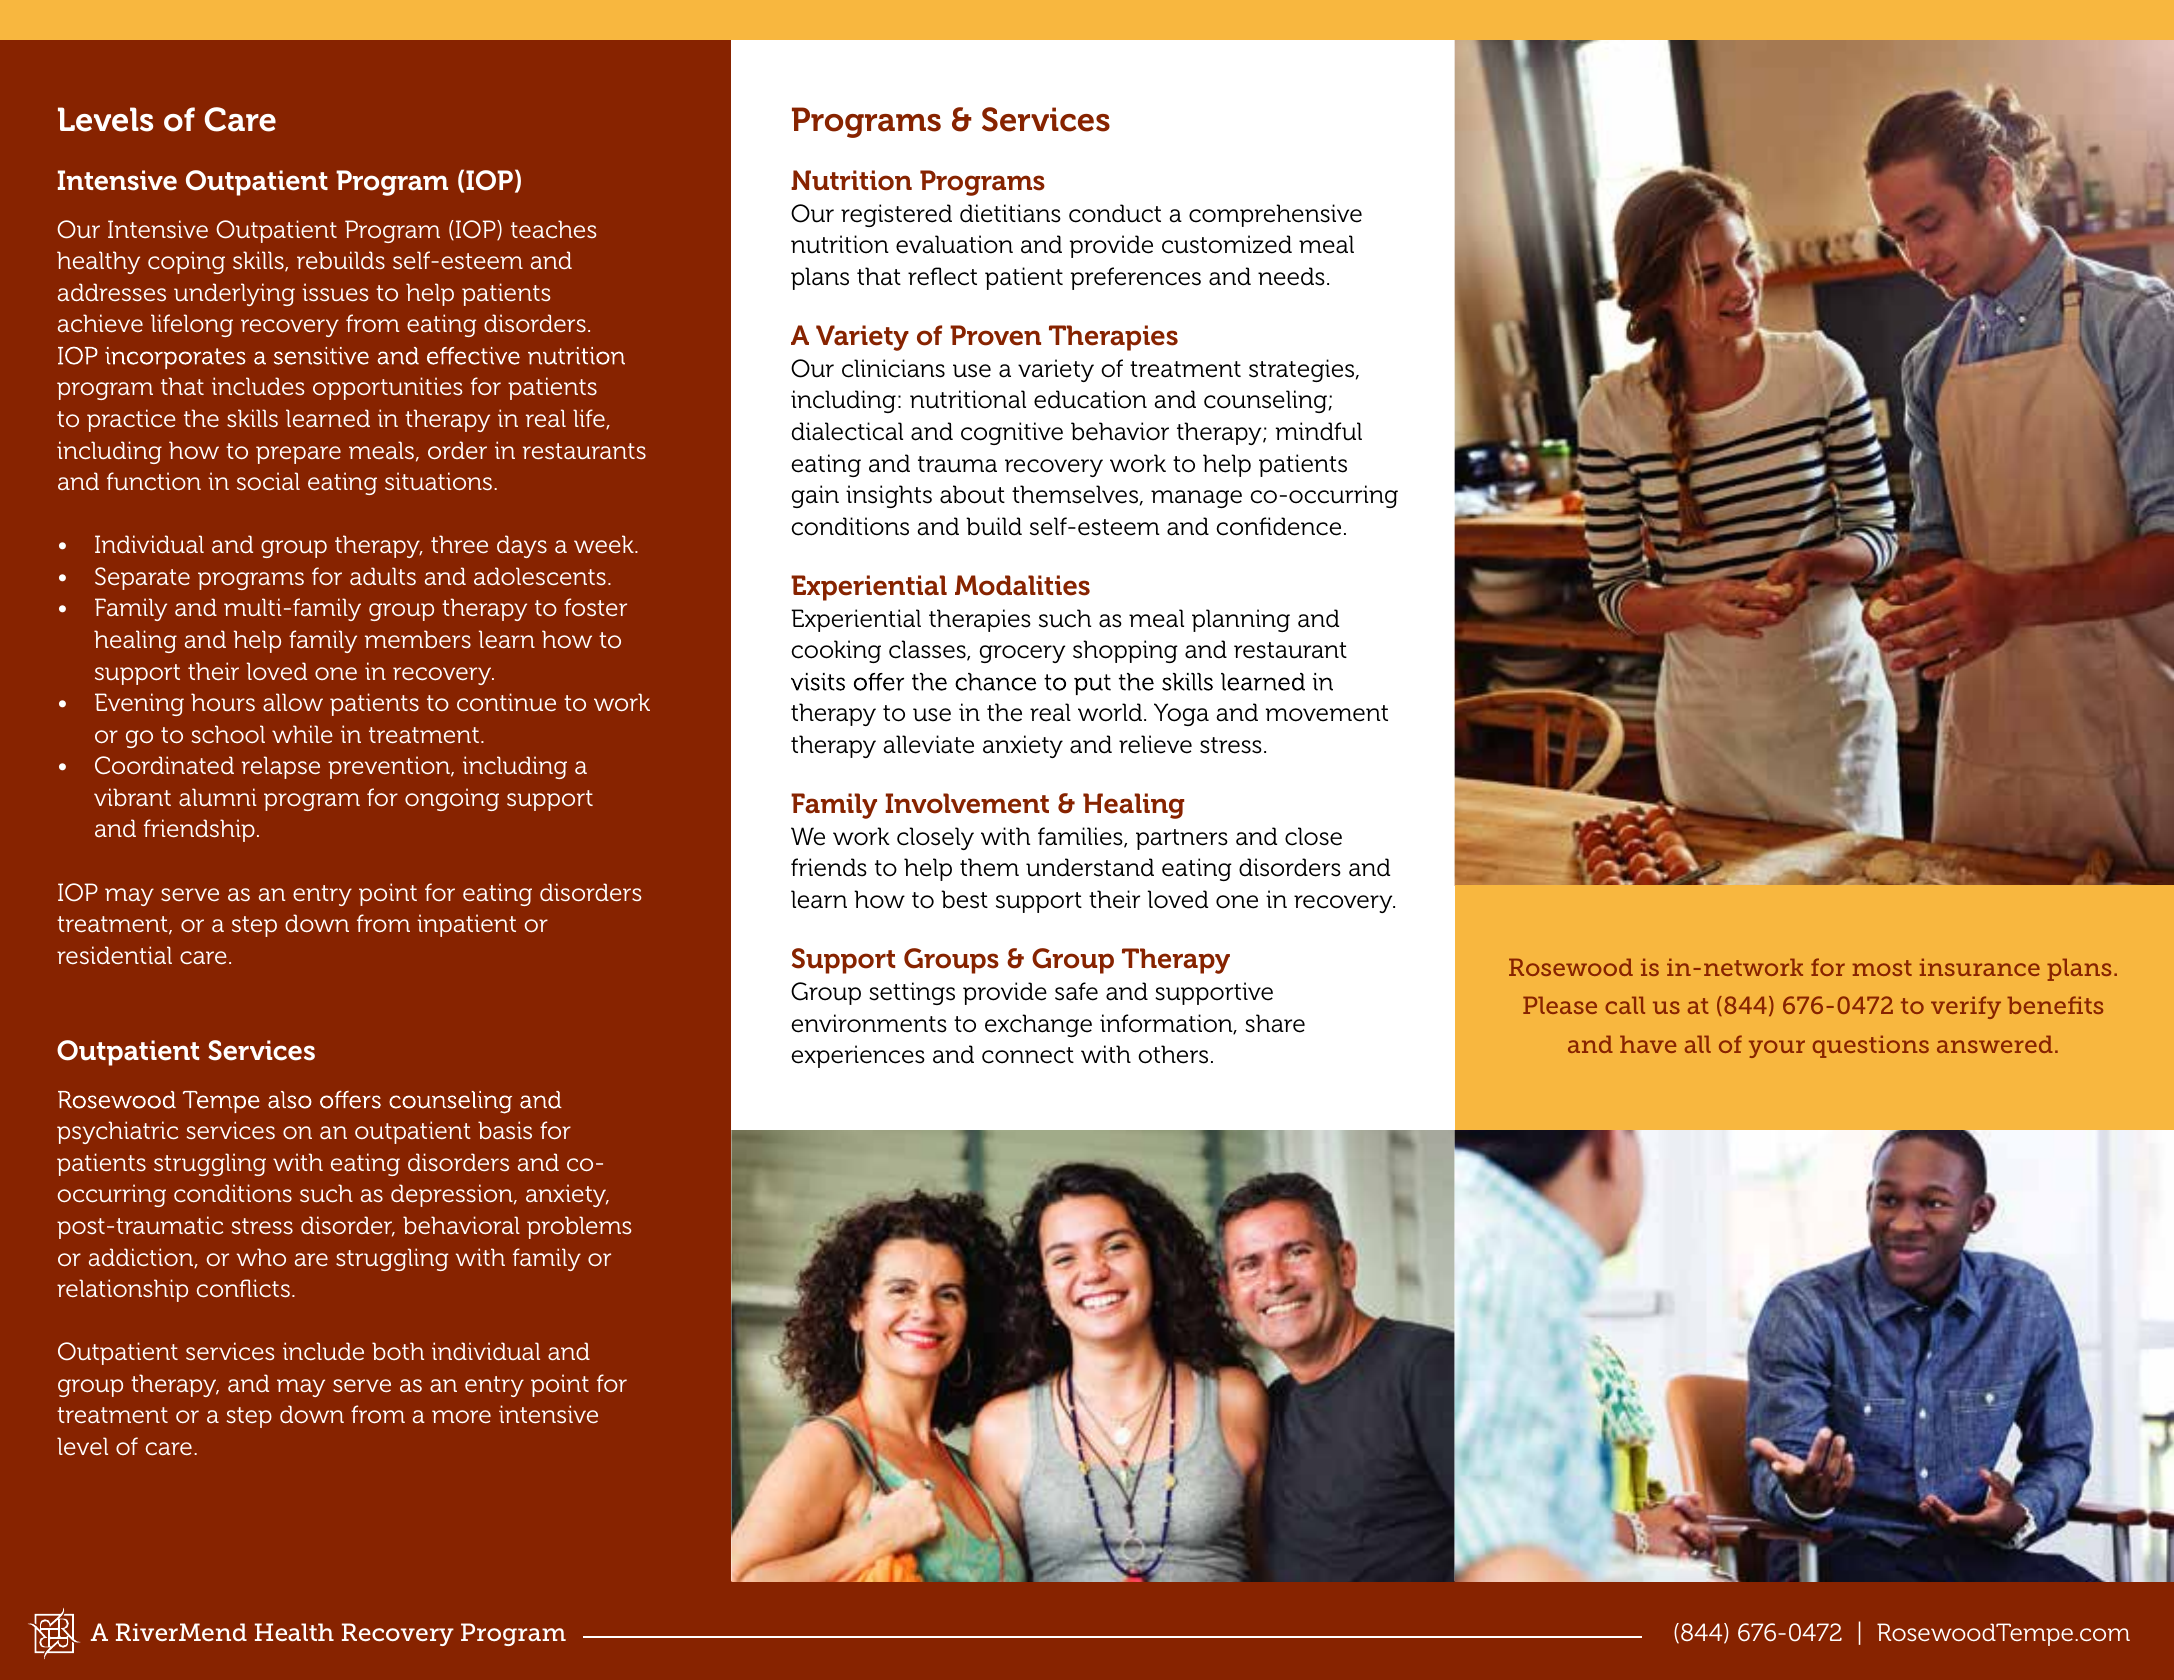 The width and height of the screenshot is (2174, 1680). Describe the element at coordinates (1076, 991) in the screenshot. I see `safe` at that location.
